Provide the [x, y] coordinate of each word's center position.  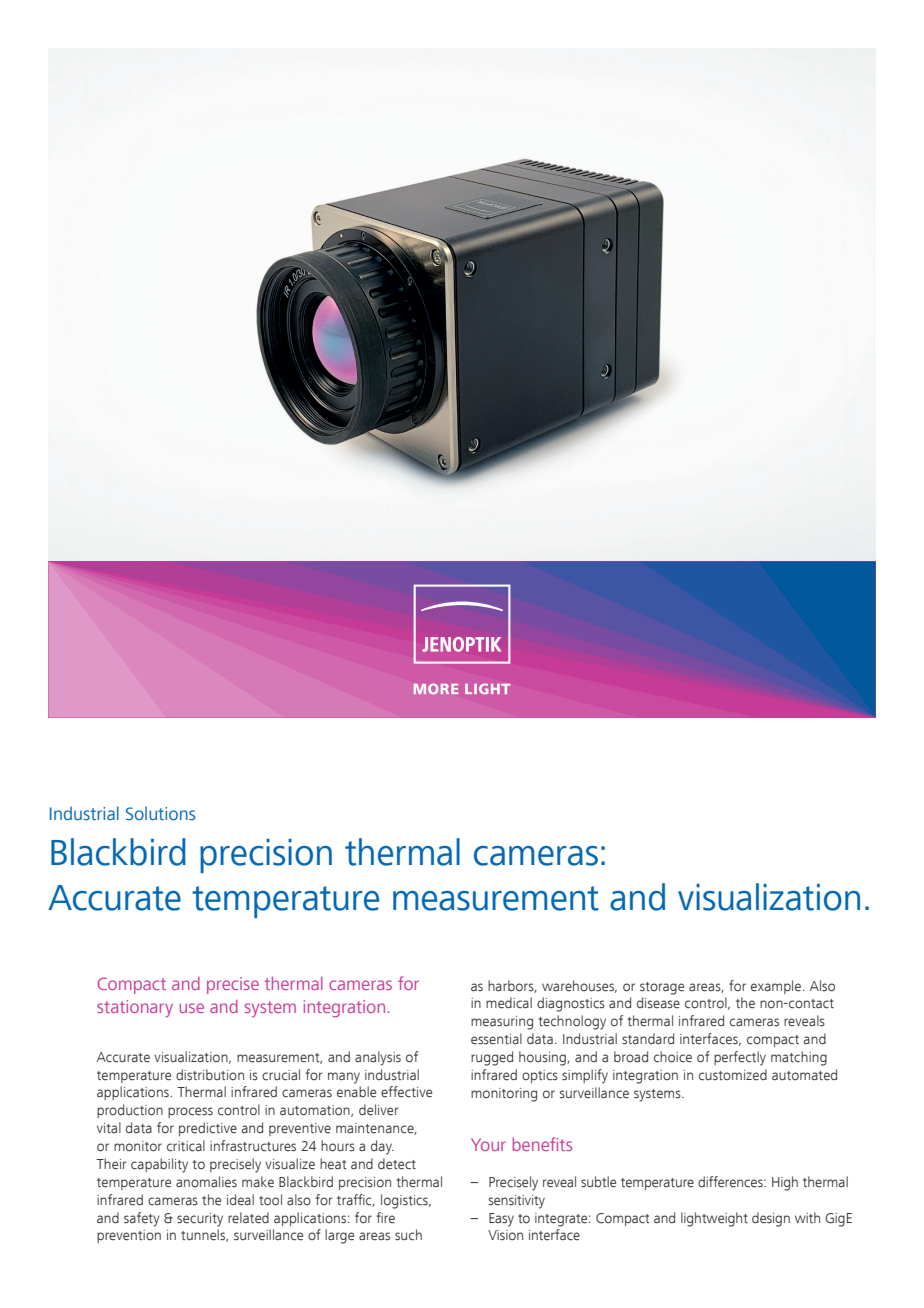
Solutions [161, 813]
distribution [210, 1075]
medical [509, 1003]
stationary [135, 1008]
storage [662, 988]
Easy [501, 1220]
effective [406, 1092]
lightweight [714, 1219]
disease [658, 1003]
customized [733, 1075]
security [200, 1220]
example [776, 987]
